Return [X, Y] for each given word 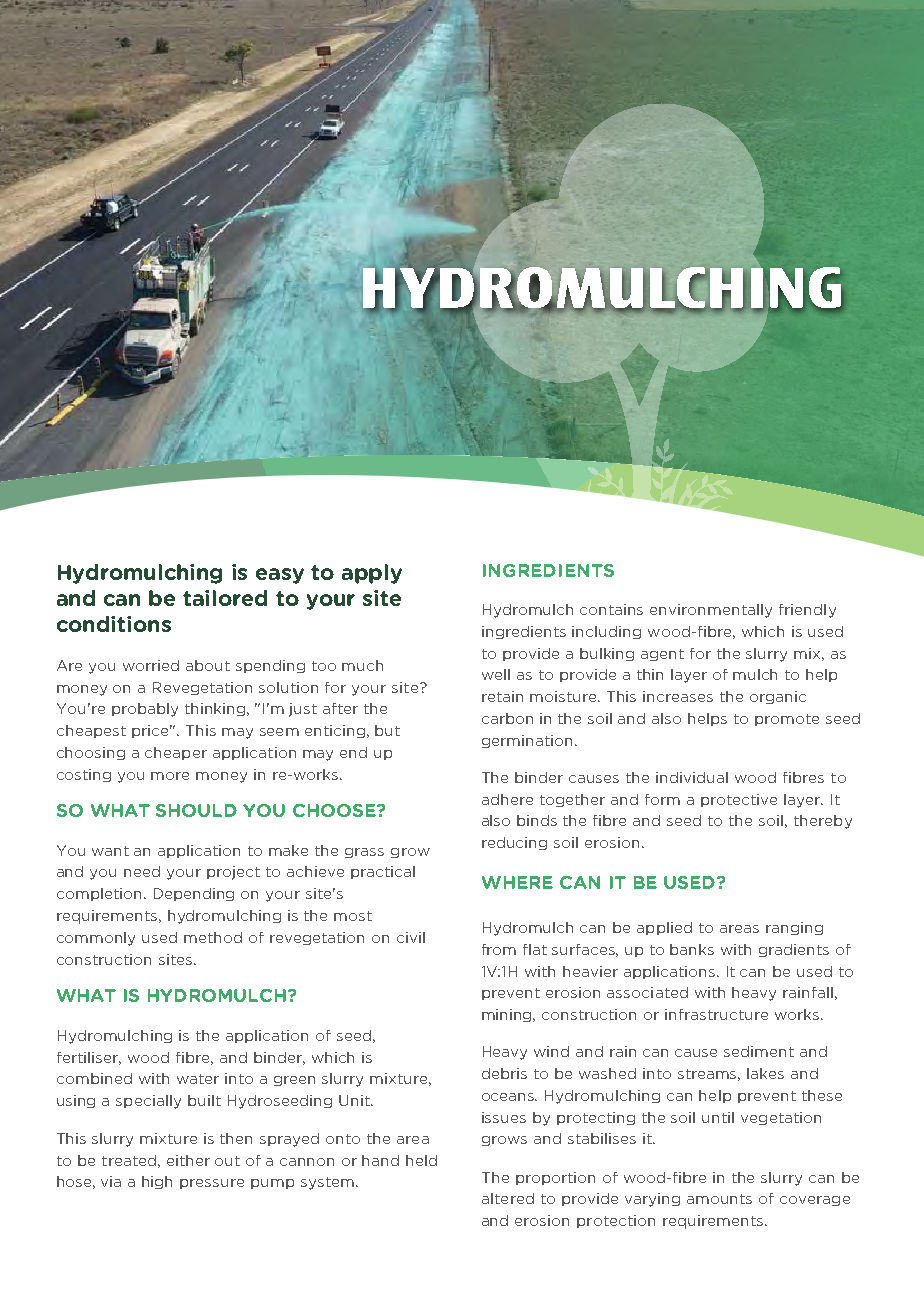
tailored [225, 598]
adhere [507, 799]
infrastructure [716, 1014]
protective [739, 800]
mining [508, 1015]
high [157, 1182]
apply [372, 574]
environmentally [711, 611]
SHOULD [196, 810]
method [213, 937]
